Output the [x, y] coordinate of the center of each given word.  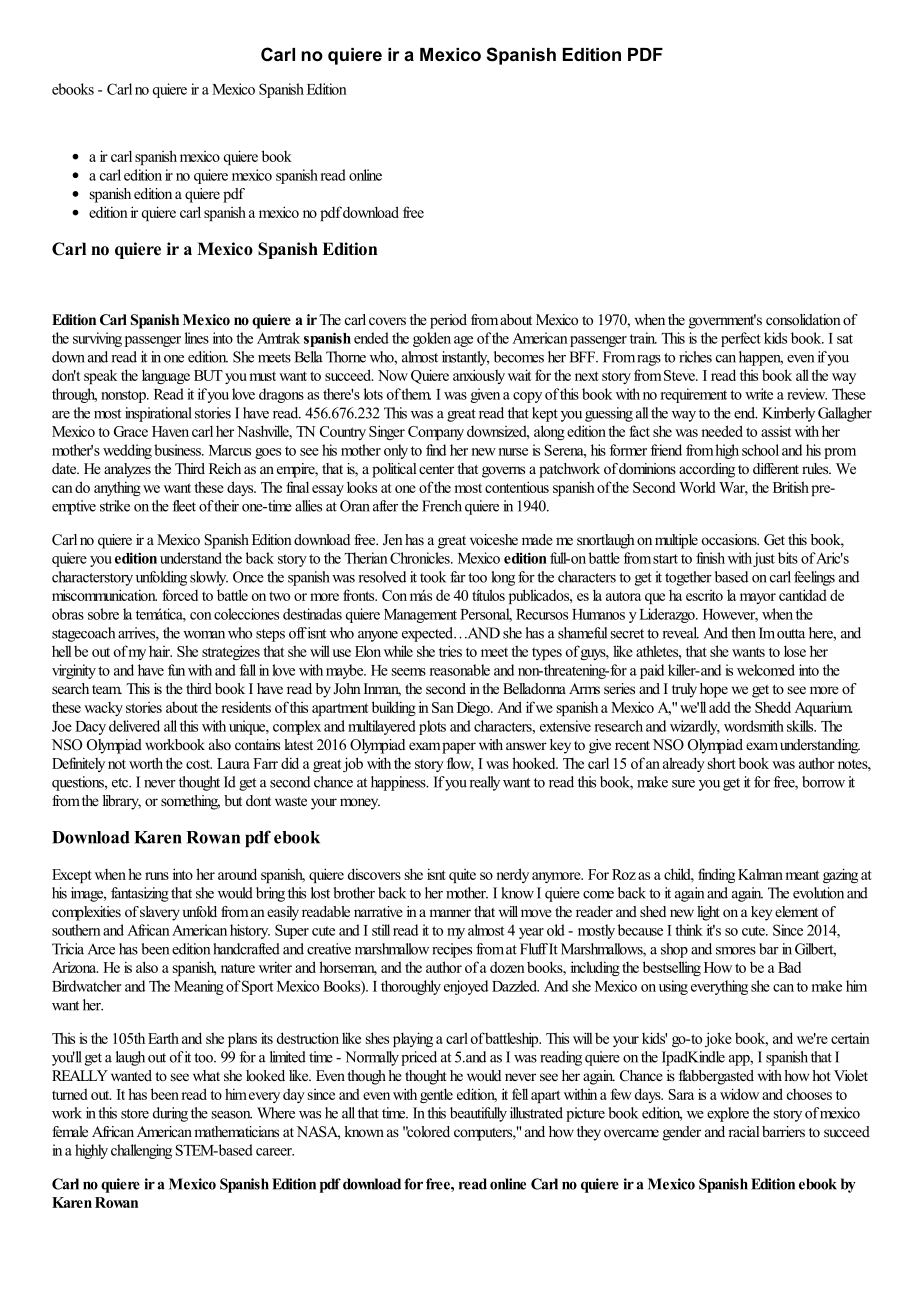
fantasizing [140, 894]
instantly [465, 358]
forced [180, 595]
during [170, 1114]
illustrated [536, 1113]
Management [420, 616]
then [743, 633]
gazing [840, 875]
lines [197, 338]
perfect [741, 339]
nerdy [512, 875]
